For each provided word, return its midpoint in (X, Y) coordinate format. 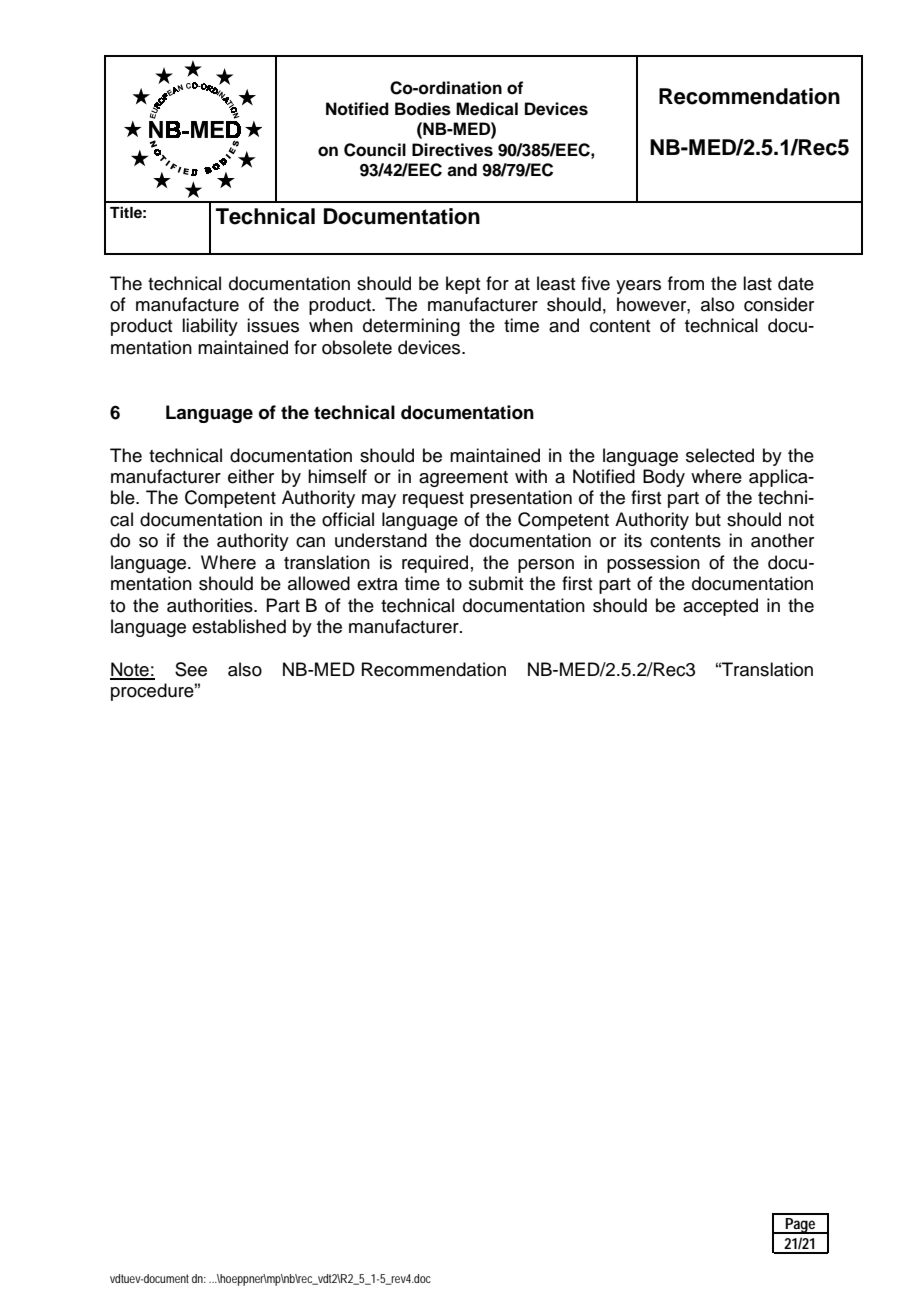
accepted (720, 607)
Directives (452, 150)
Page (801, 1226)
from (686, 283)
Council (375, 150)
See (191, 669)
